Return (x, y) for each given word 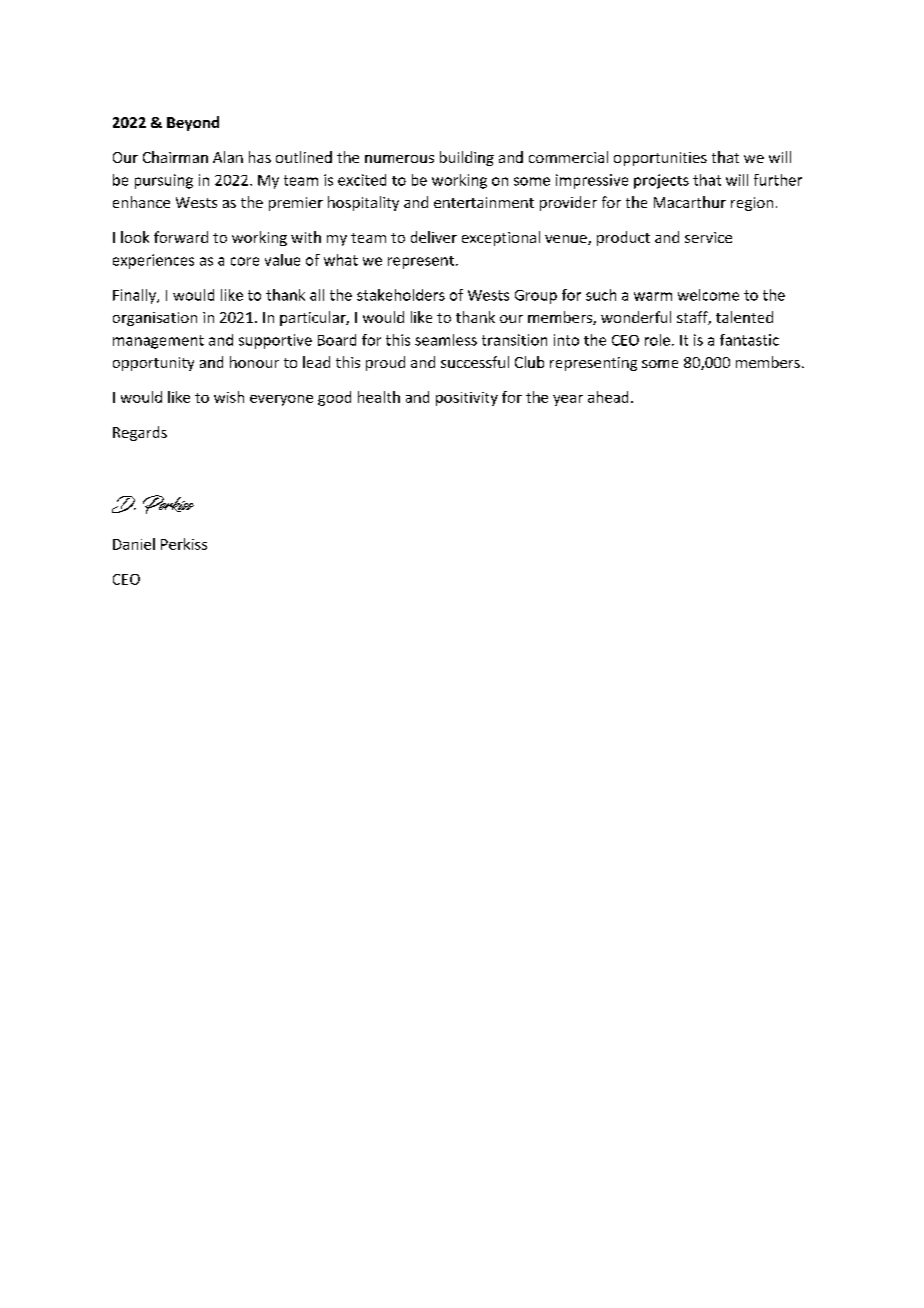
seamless (446, 340)
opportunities (660, 159)
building (467, 158)
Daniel (134, 544)
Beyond (193, 123)
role (657, 340)
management (158, 342)
